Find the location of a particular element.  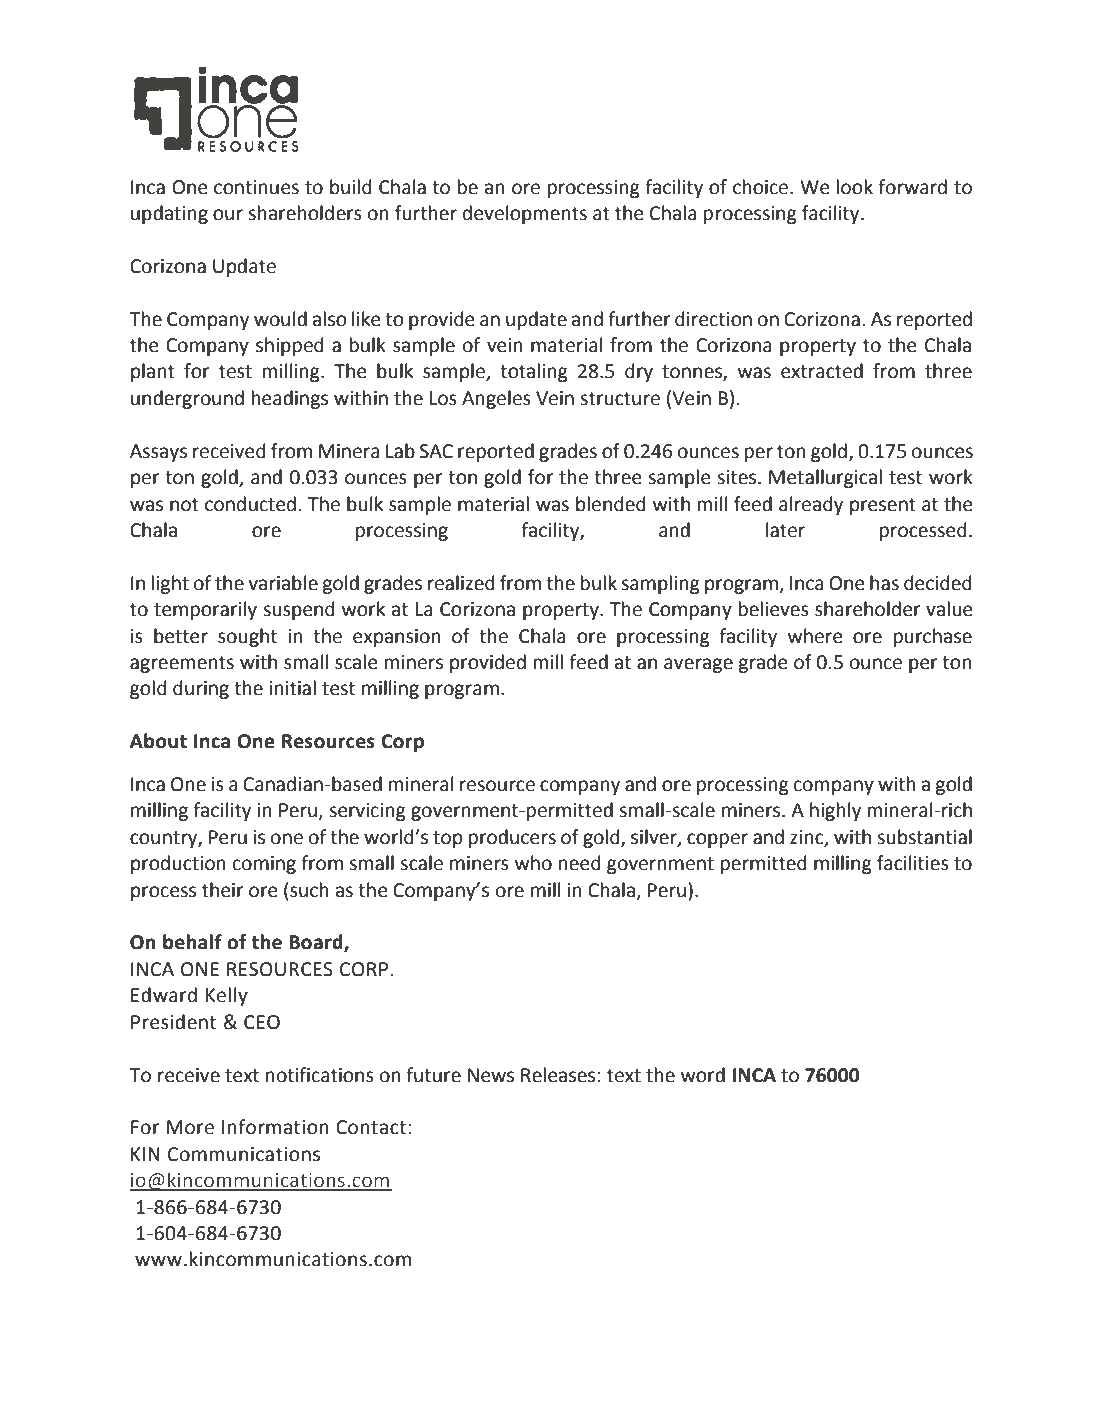

Information is located at coordinates (275, 1127).
